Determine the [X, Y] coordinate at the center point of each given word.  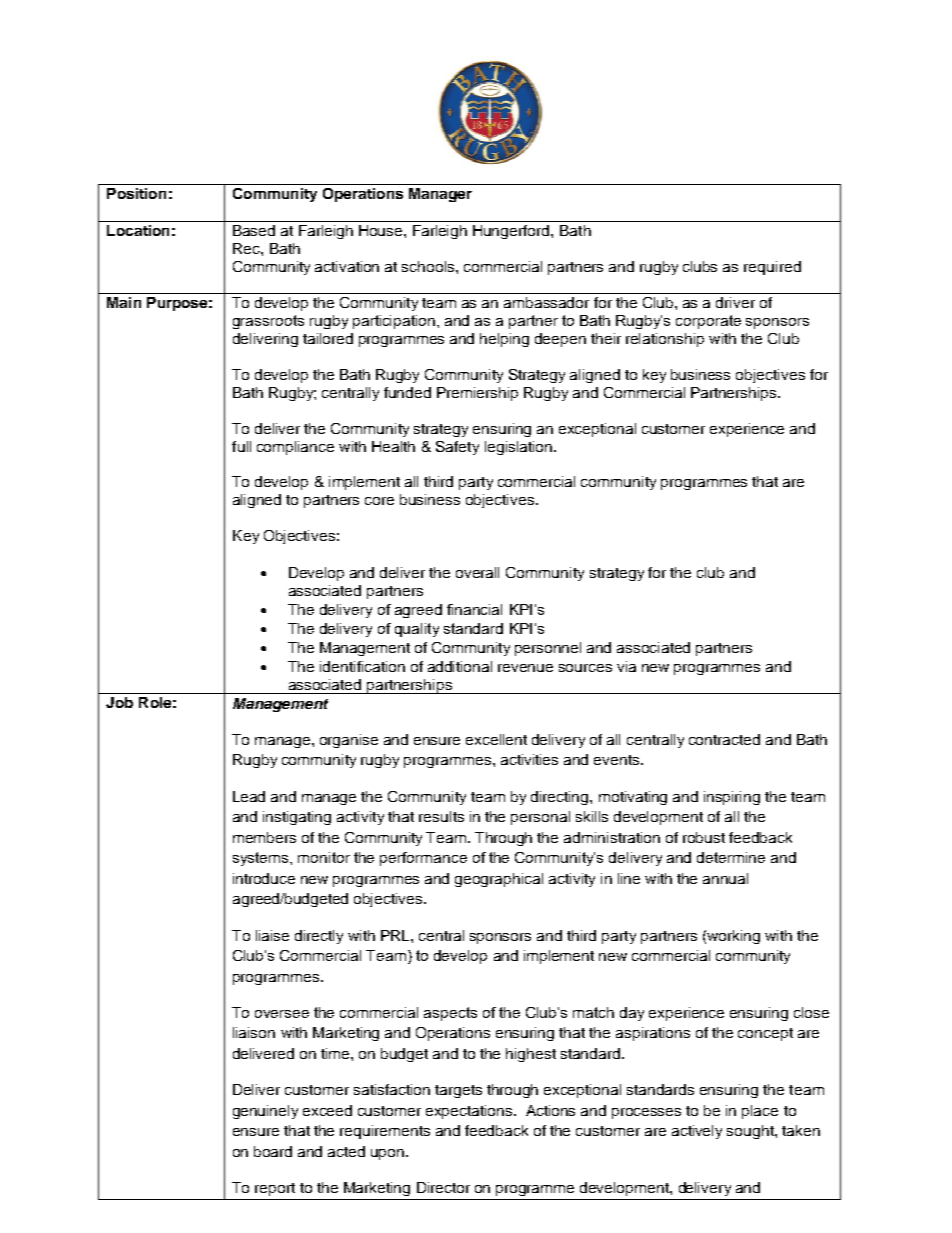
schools [429, 266]
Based [254, 230]
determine [731, 857]
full [241, 446]
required [772, 268]
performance [423, 859]
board [273, 1151]
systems [262, 859]
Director [443, 1187]
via [626, 666]
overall [477, 572]
